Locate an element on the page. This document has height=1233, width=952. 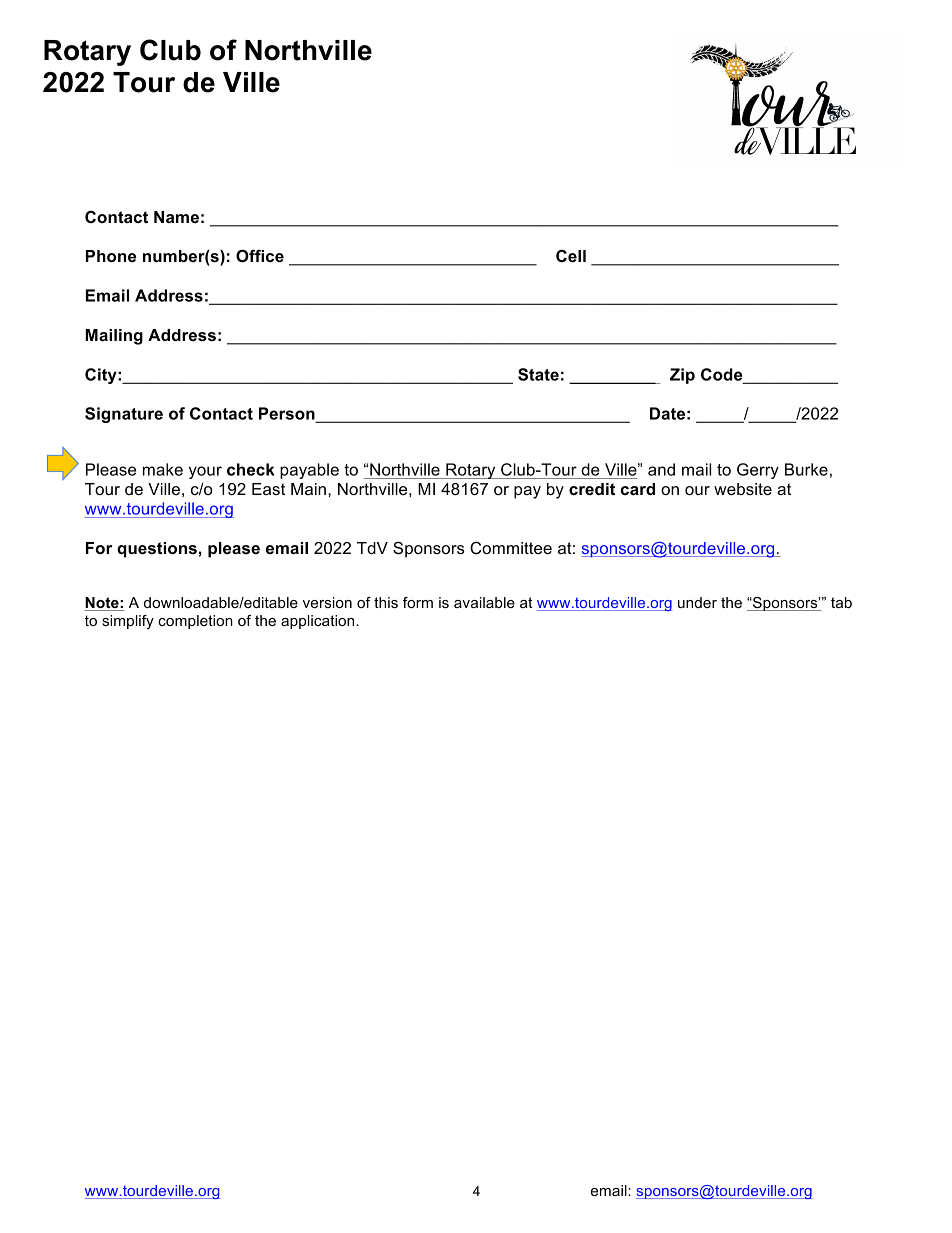
Name is located at coordinates (176, 217).
